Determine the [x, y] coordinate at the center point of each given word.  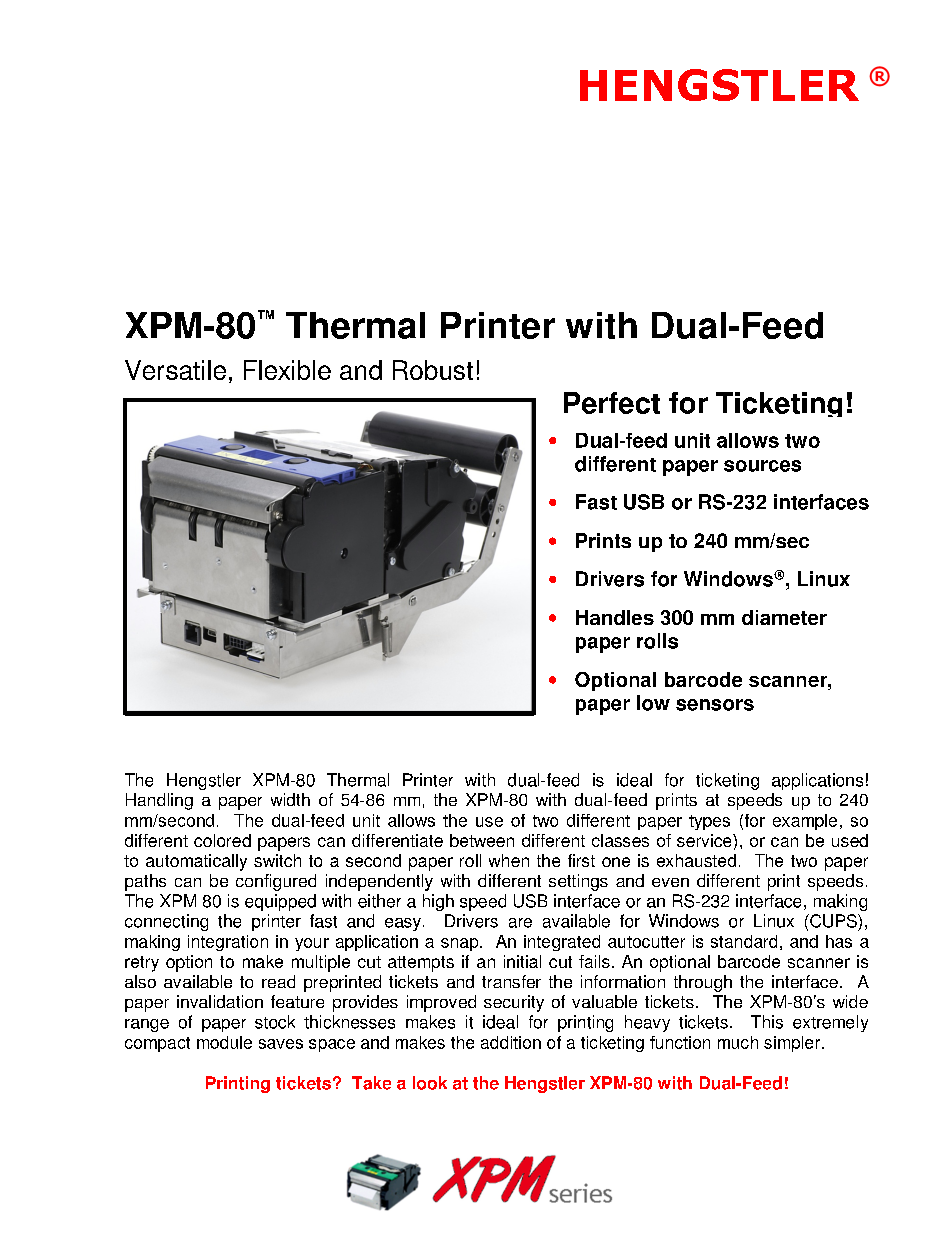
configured [276, 882]
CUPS [833, 921]
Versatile [175, 370]
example [805, 822]
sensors [715, 705]
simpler [793, 1044]
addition [511, 1042]
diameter [784, 617]
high [438, 902]
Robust [433, 370]
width [290, 799]
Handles [615, 617]
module [224, 1042]
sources [762, 466]
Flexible [287, 370]
